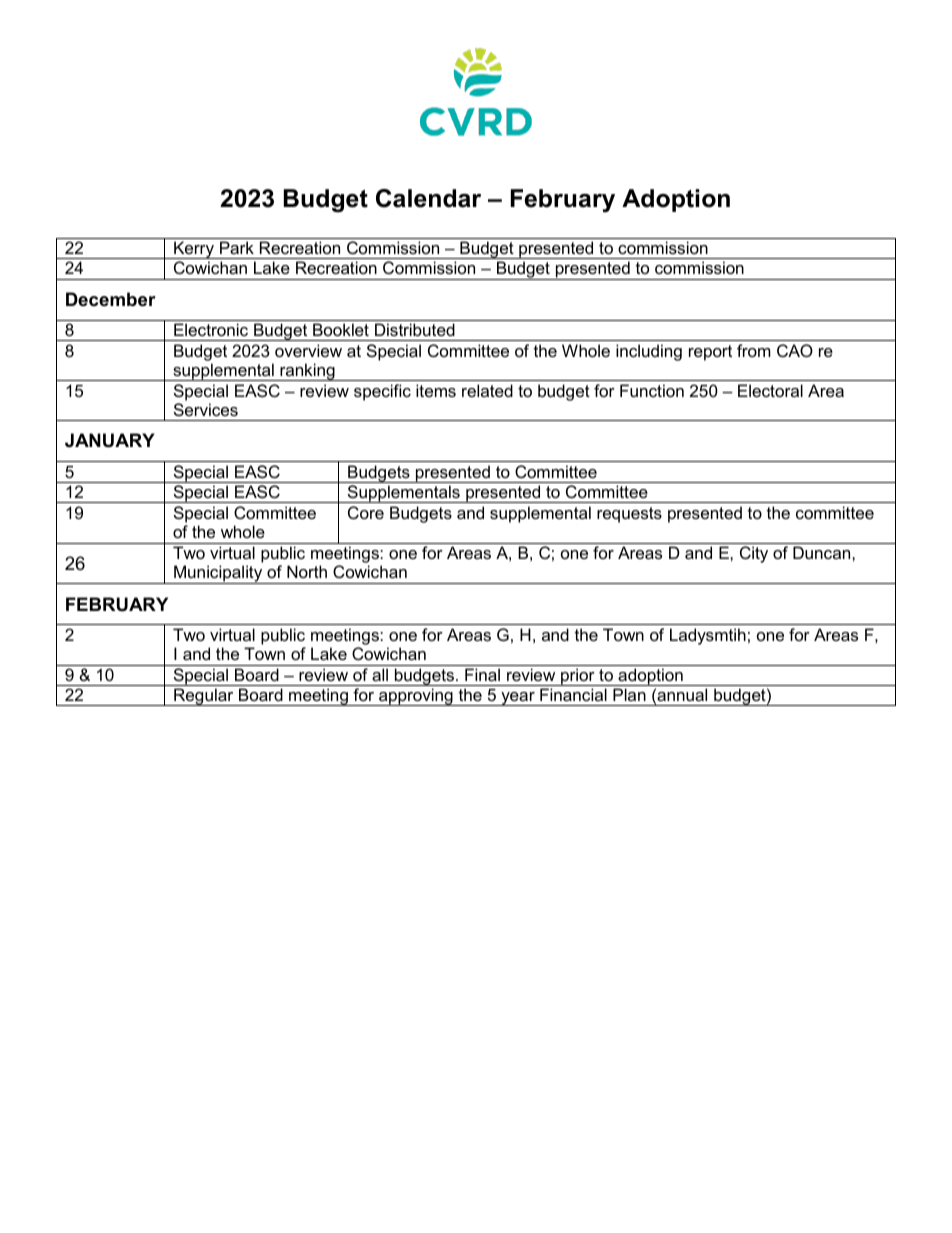  I want to click on related, so click(487, 390).
